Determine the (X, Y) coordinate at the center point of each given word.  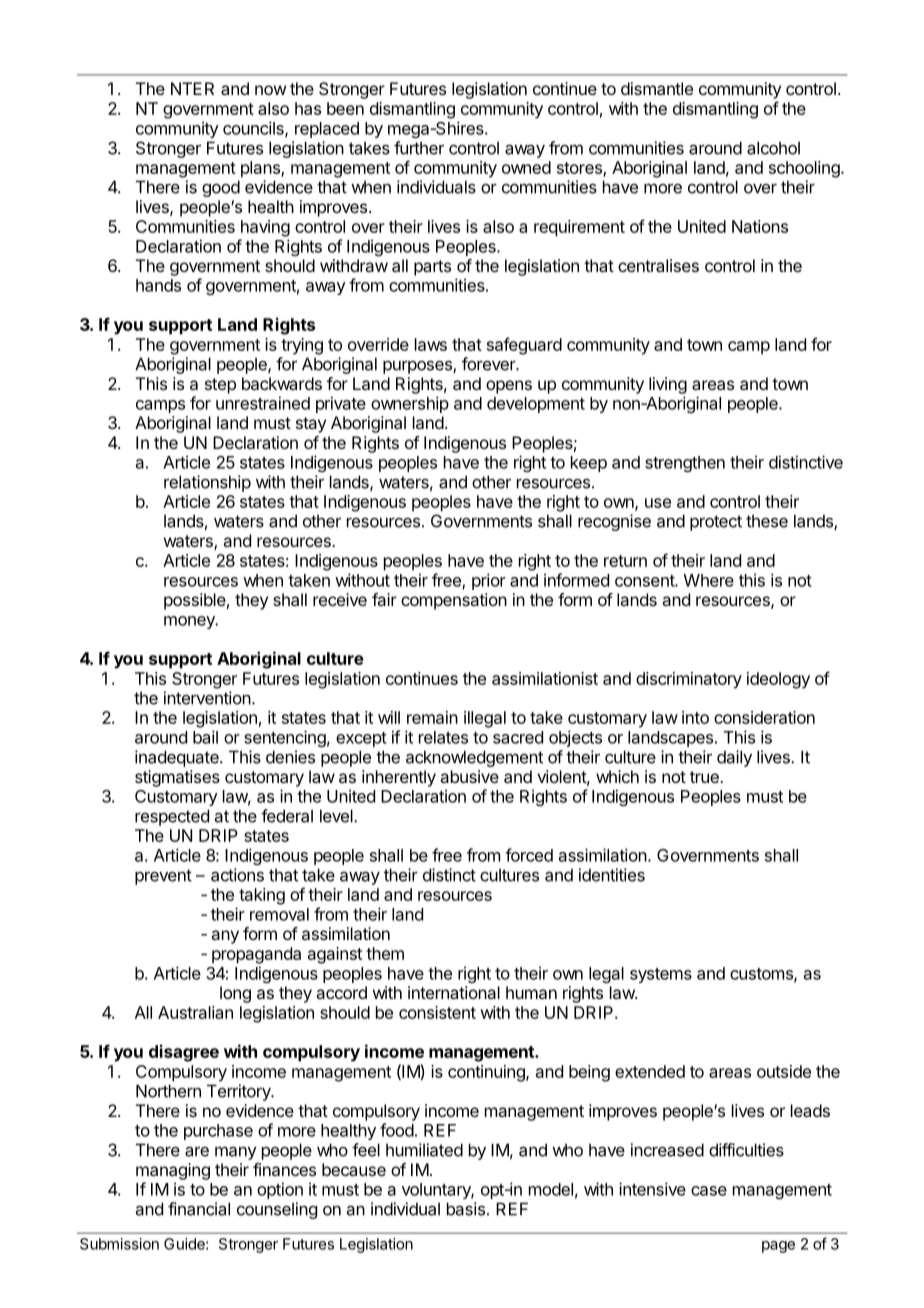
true (705, 777)
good (221, 188)
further (419, 148)
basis (466, 1209)
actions (237, 875)
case (709, 1191)
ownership (410, 404)
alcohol (773, 148)
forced (529, 855)
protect (716, 523)
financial (199, 1209)
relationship (207, 483)
